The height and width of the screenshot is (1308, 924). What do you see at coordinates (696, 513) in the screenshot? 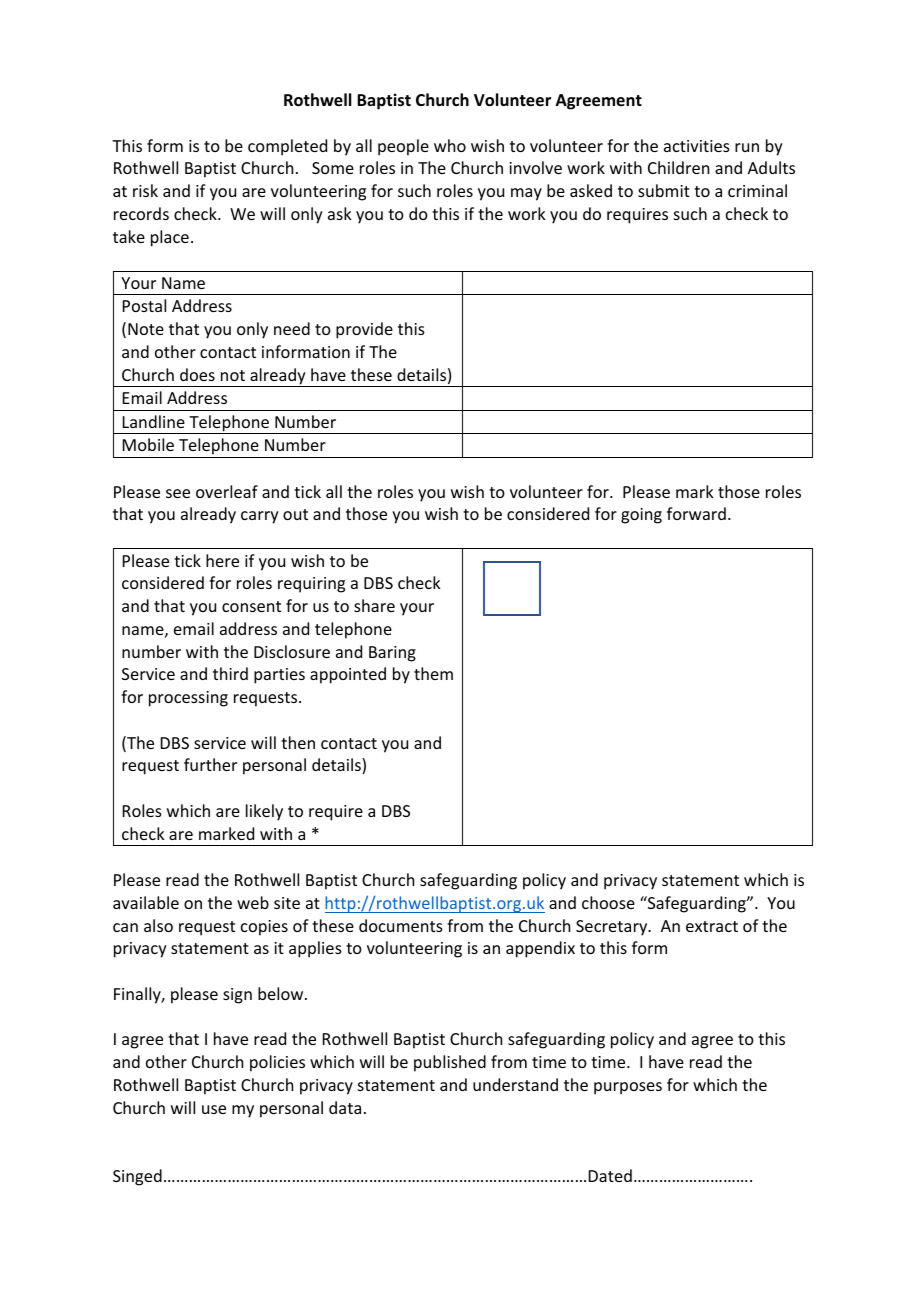
I see `forward` at bounding box center [696, 513].
